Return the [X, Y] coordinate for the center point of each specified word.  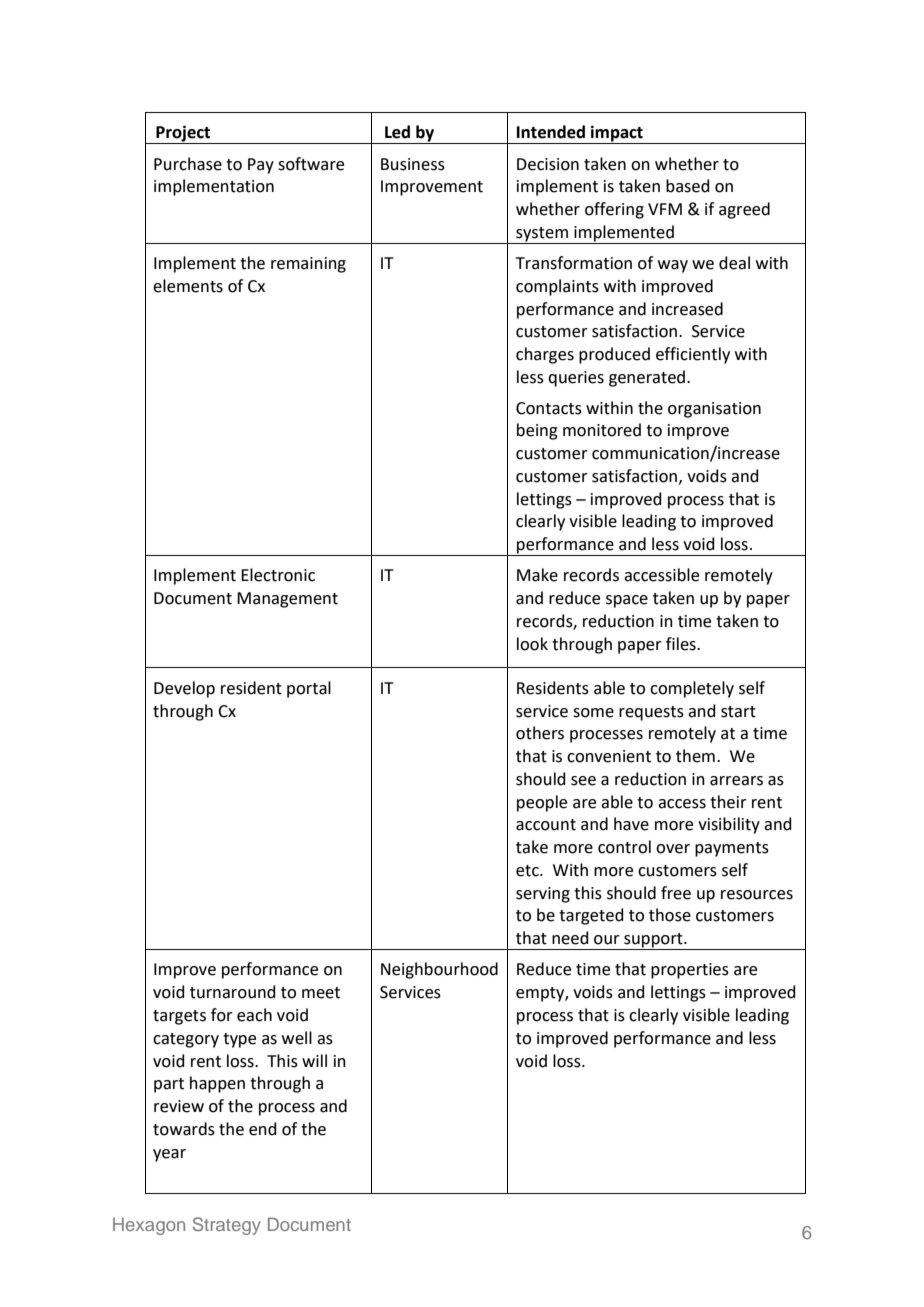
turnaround [233, 992]
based [688, 186]
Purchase [188, 164]
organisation [714, 410]
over [673, 849]
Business [413, 164]
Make [537, 575]
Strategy [227, 1226]
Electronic [278, 575]
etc [528, 871]
